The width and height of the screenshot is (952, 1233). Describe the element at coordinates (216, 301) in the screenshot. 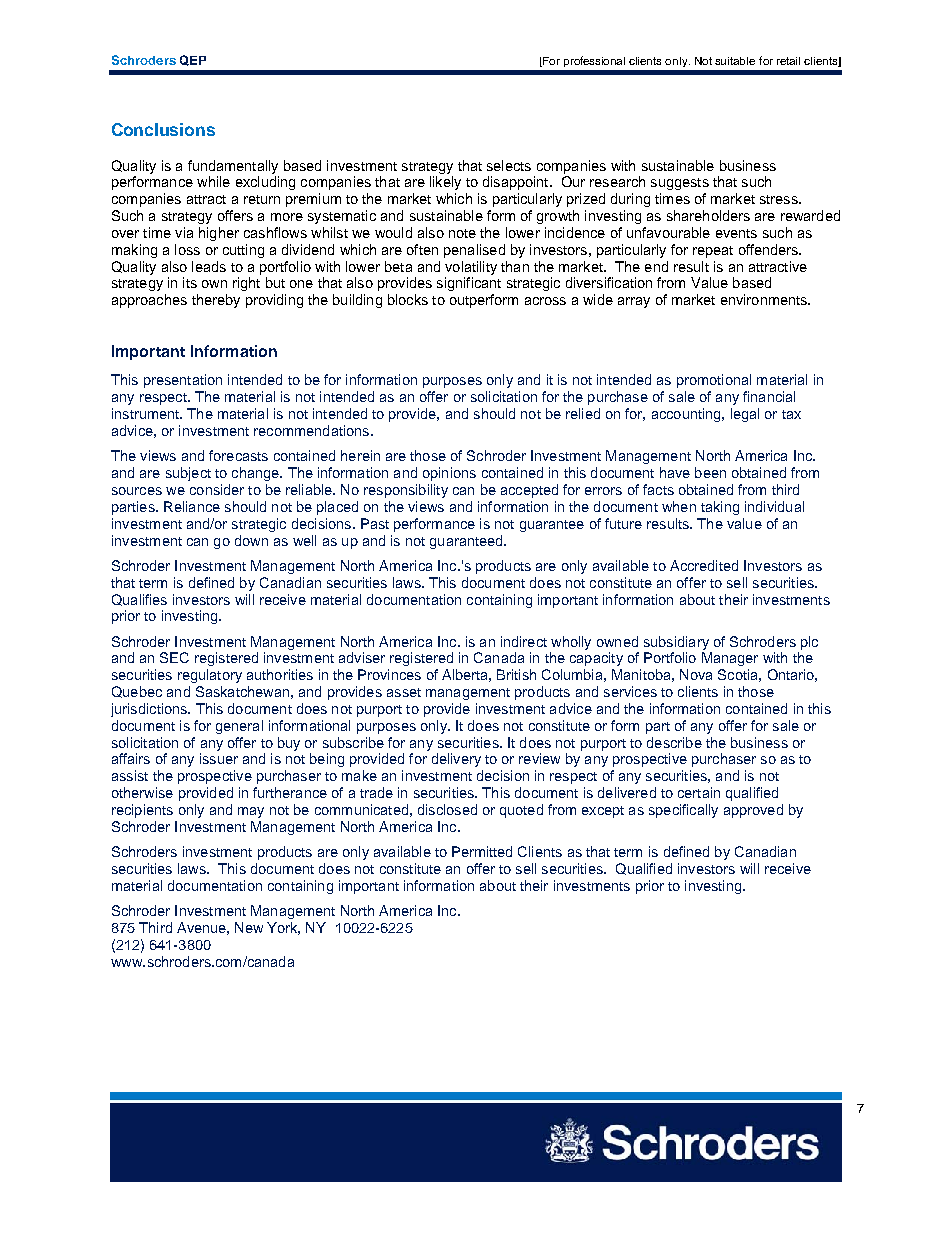

I see `thereby` at that location.
